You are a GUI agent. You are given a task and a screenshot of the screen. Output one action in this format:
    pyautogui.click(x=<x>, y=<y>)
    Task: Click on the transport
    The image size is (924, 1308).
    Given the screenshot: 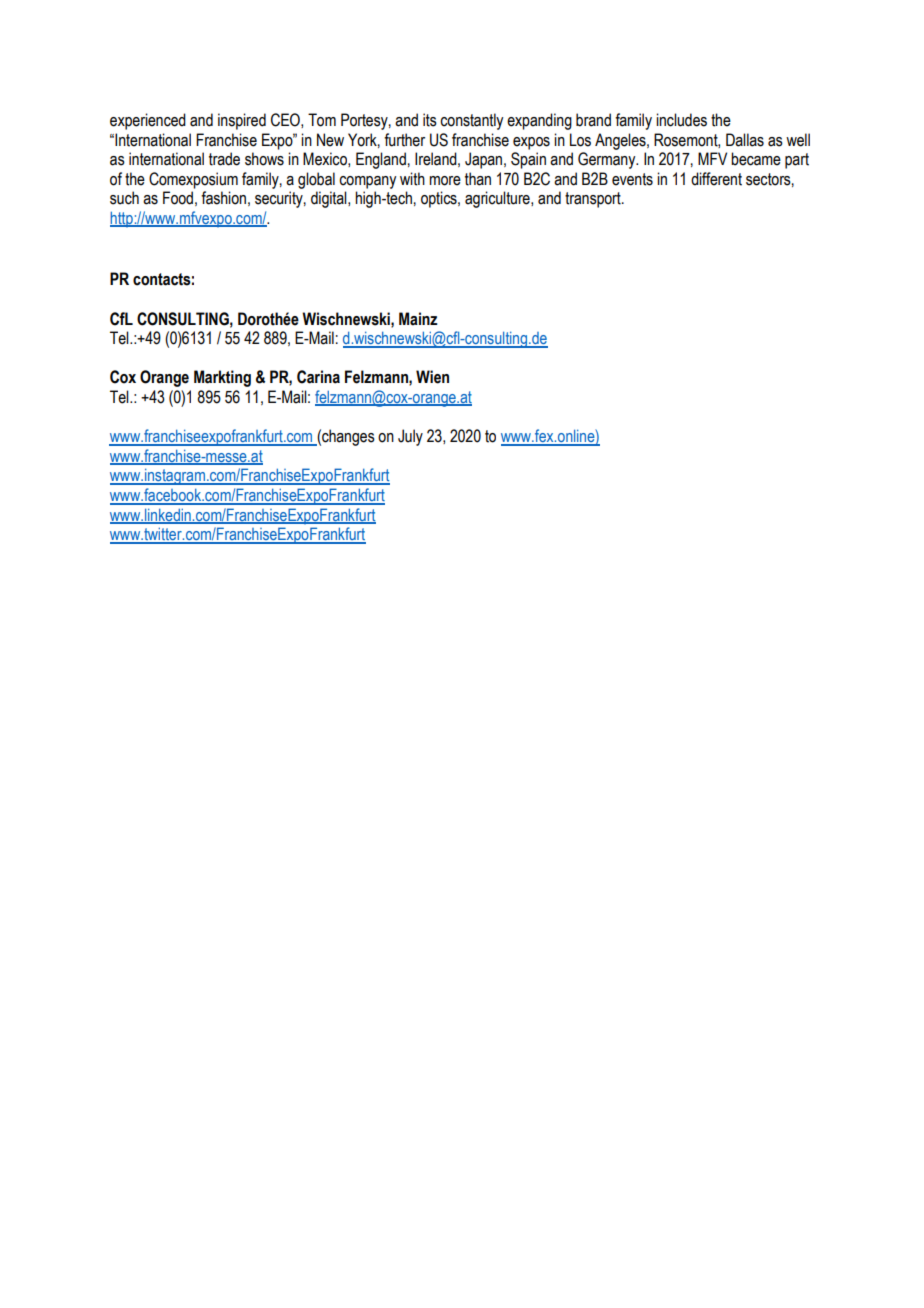 What is the action you would take?
    pyautogui.click(x=594, y=200)
